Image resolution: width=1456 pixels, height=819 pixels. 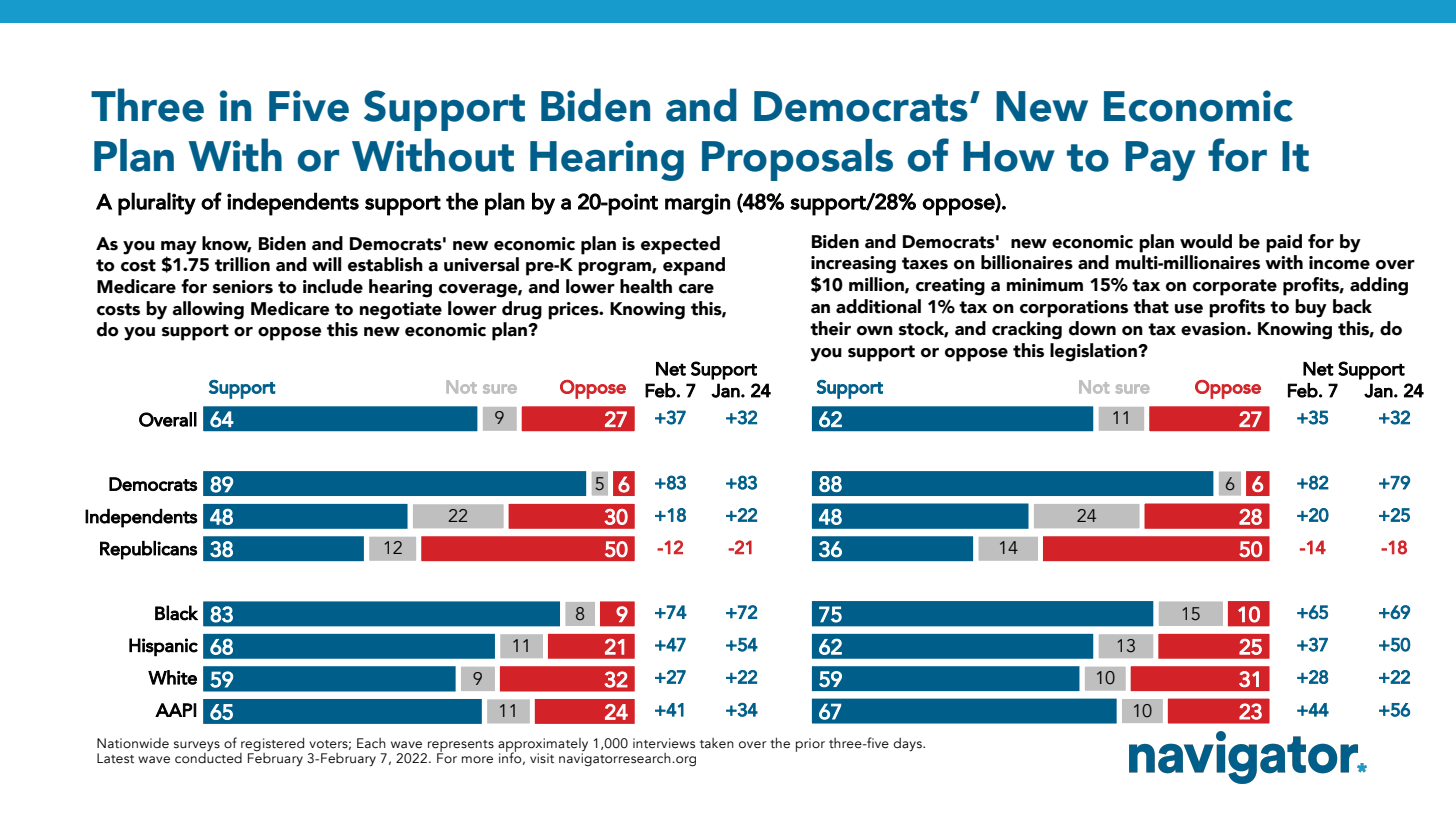 What do you see at coordinates (830, 328) in the screenshot?
I see `their` at bounding box center [830, 328].
